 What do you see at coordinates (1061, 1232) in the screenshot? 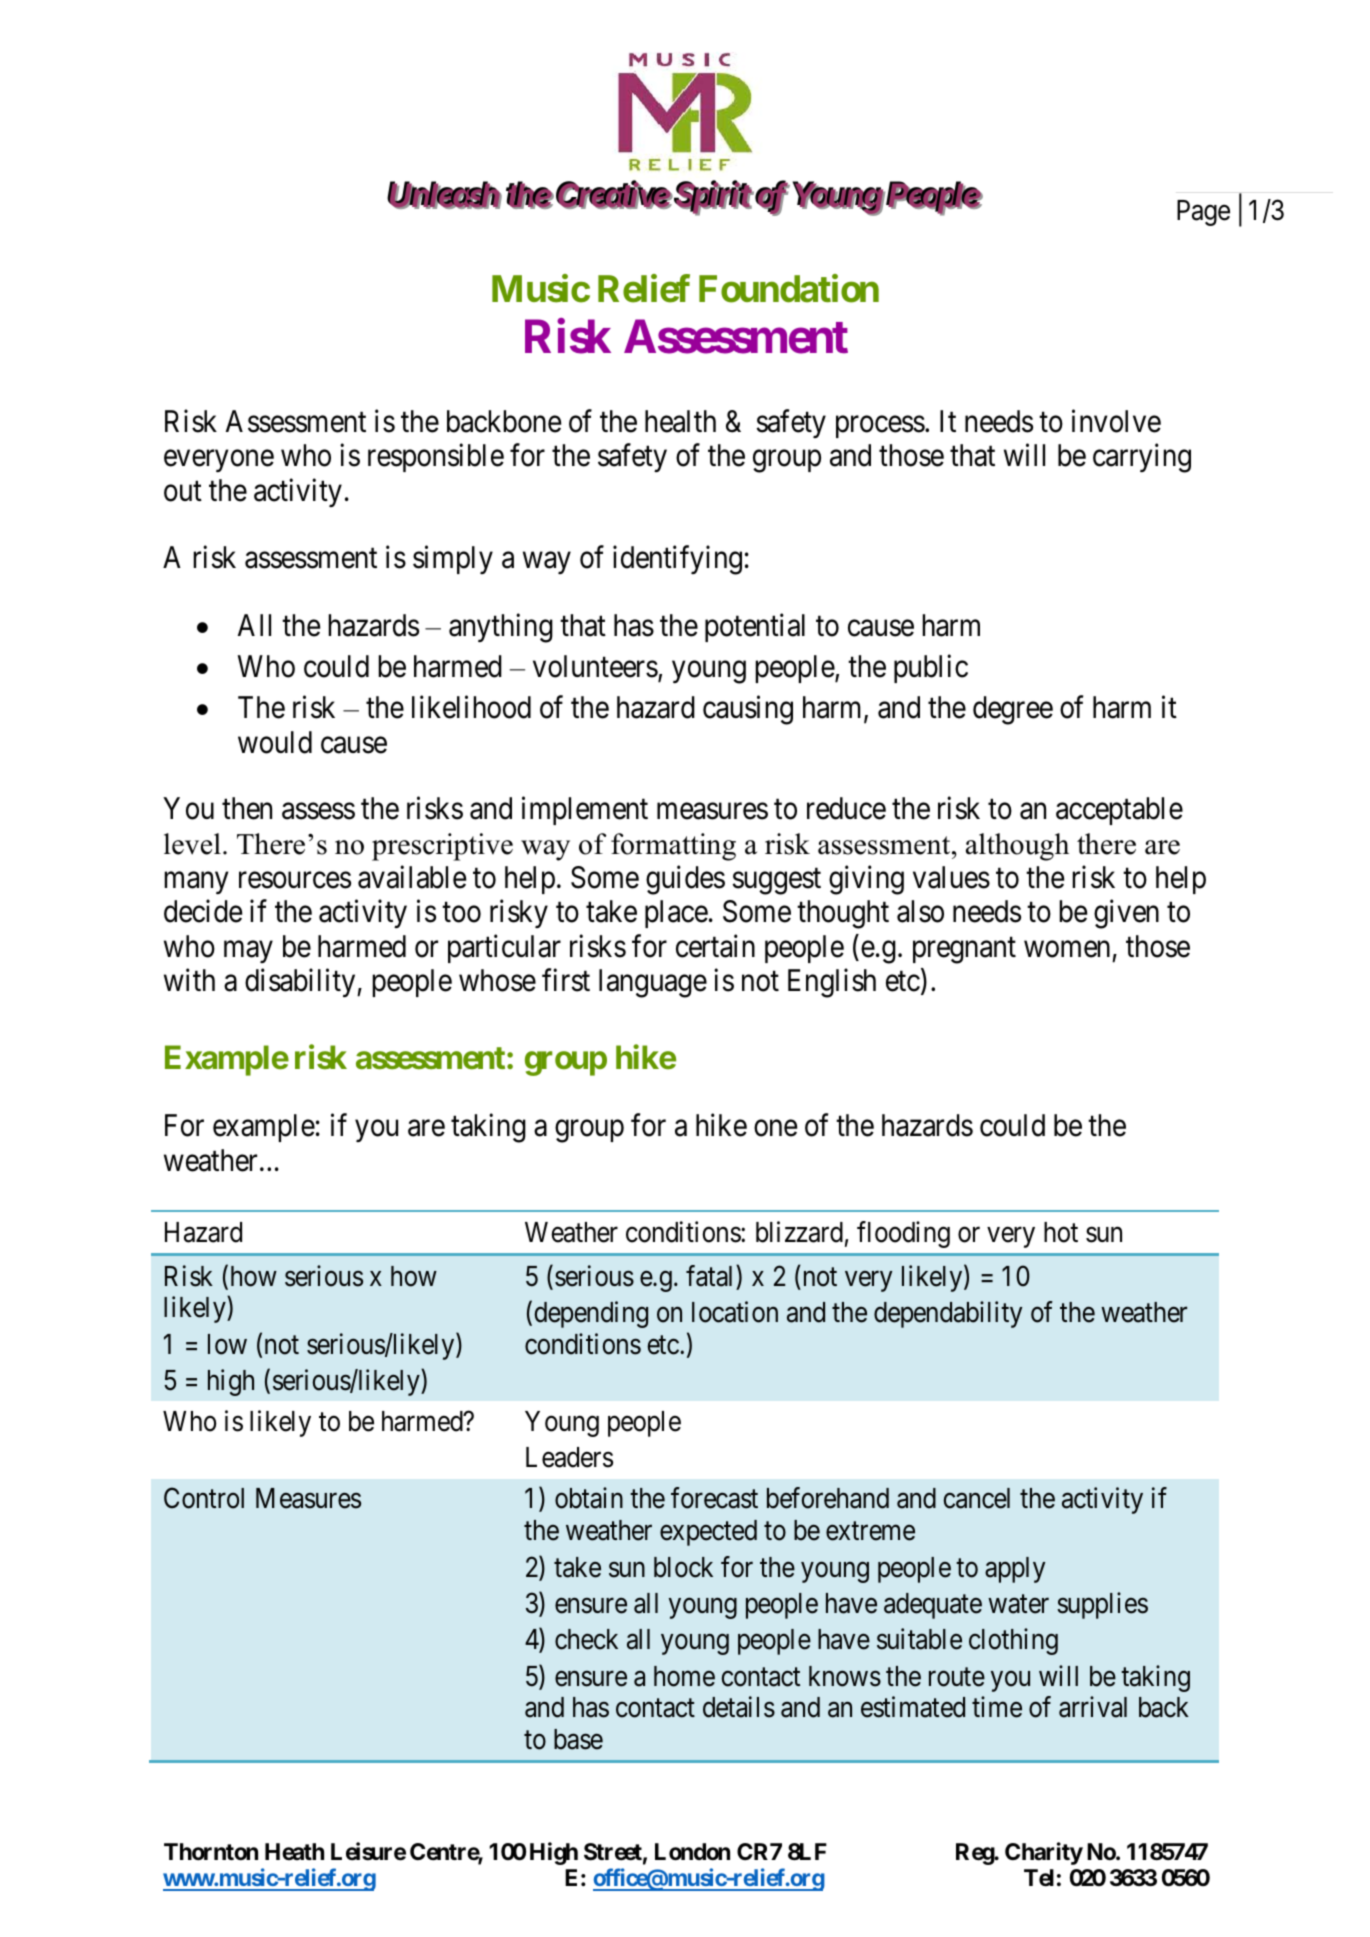
I see `hot` at bounding box center [1061, 1232].
